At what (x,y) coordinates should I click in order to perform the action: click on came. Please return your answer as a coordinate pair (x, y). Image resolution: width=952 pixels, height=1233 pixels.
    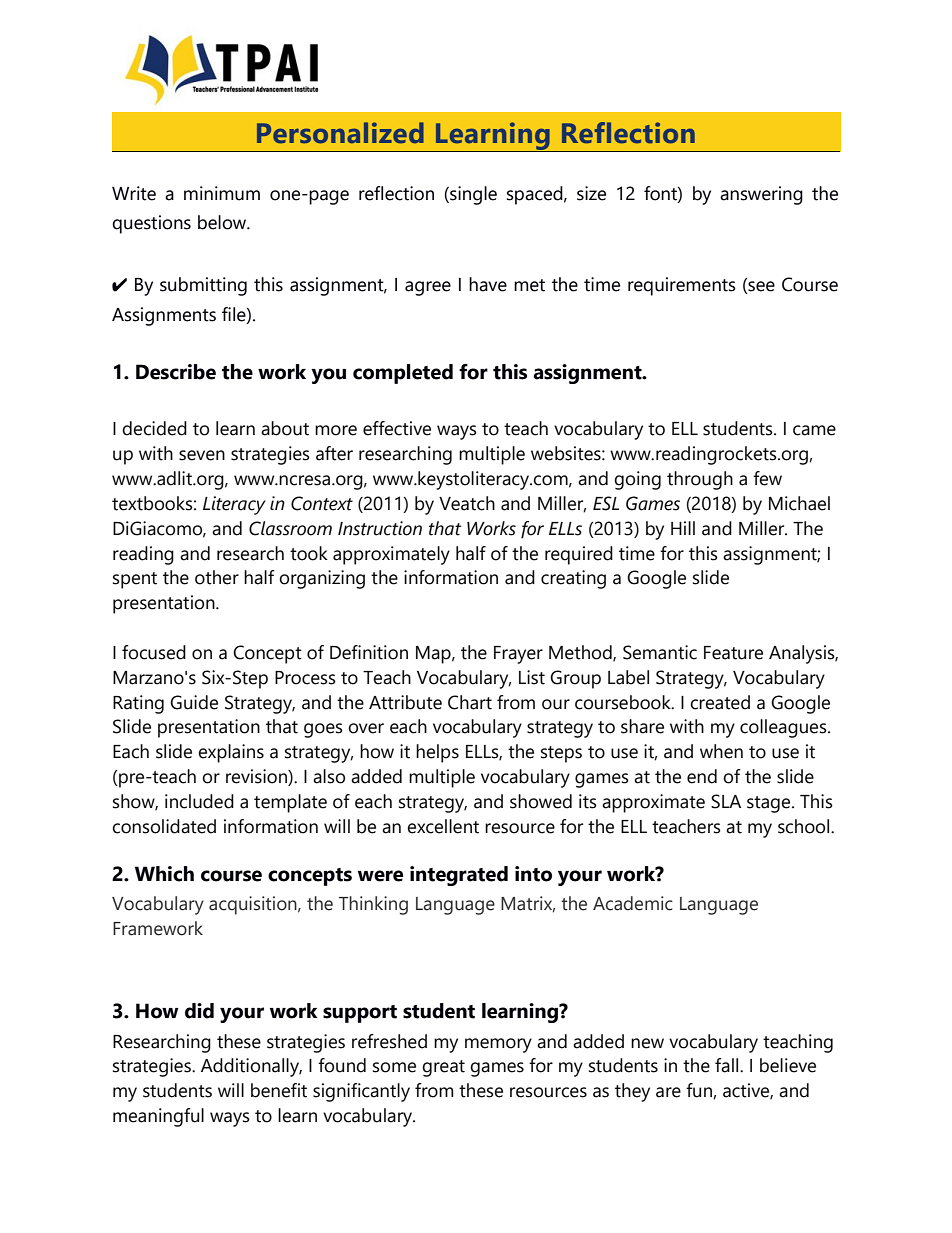
    Looking at the image, I should click on (814, 430).
